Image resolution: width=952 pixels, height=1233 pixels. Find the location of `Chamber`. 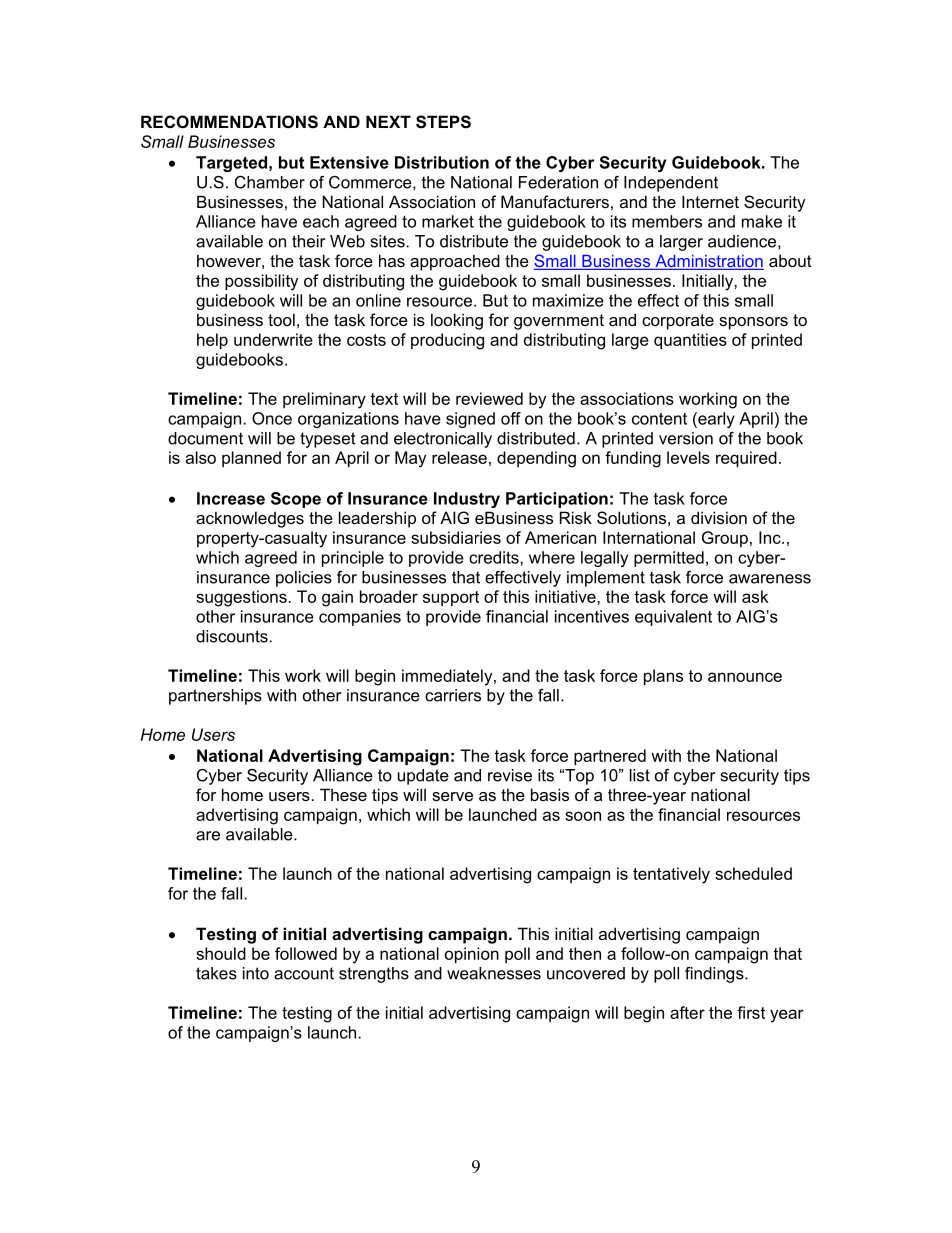

Chamber is located at coordinates (270, 182).
